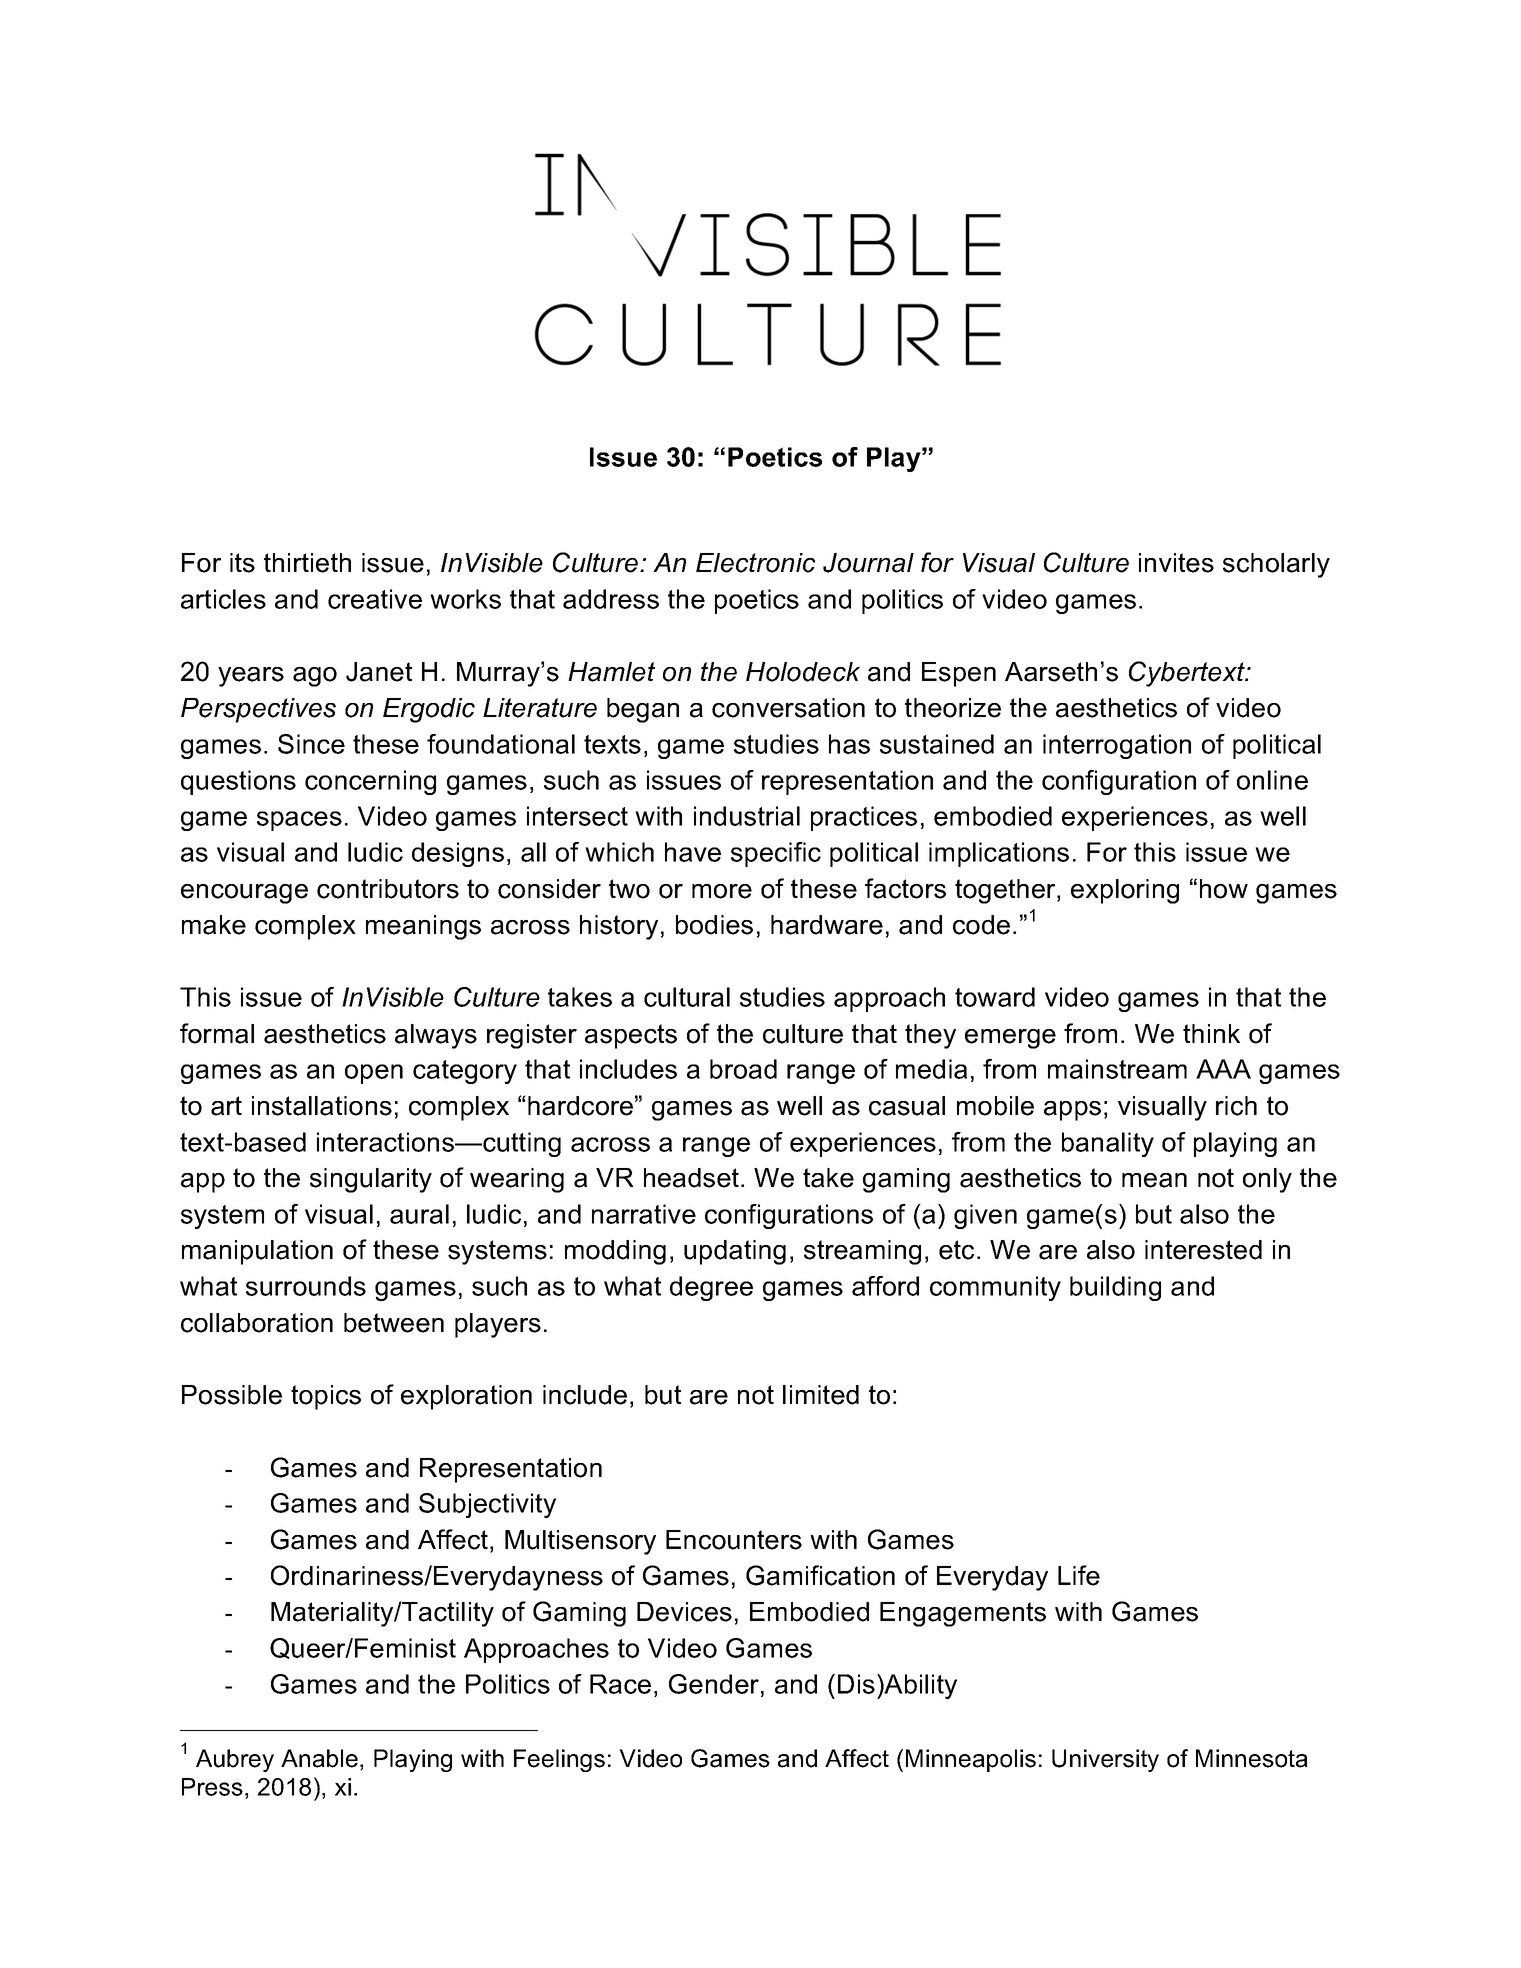 The width and height of the page is (1521, 1968). Describe the element at coordinates (1176, 563) in the page. I see `invites` at that location.
